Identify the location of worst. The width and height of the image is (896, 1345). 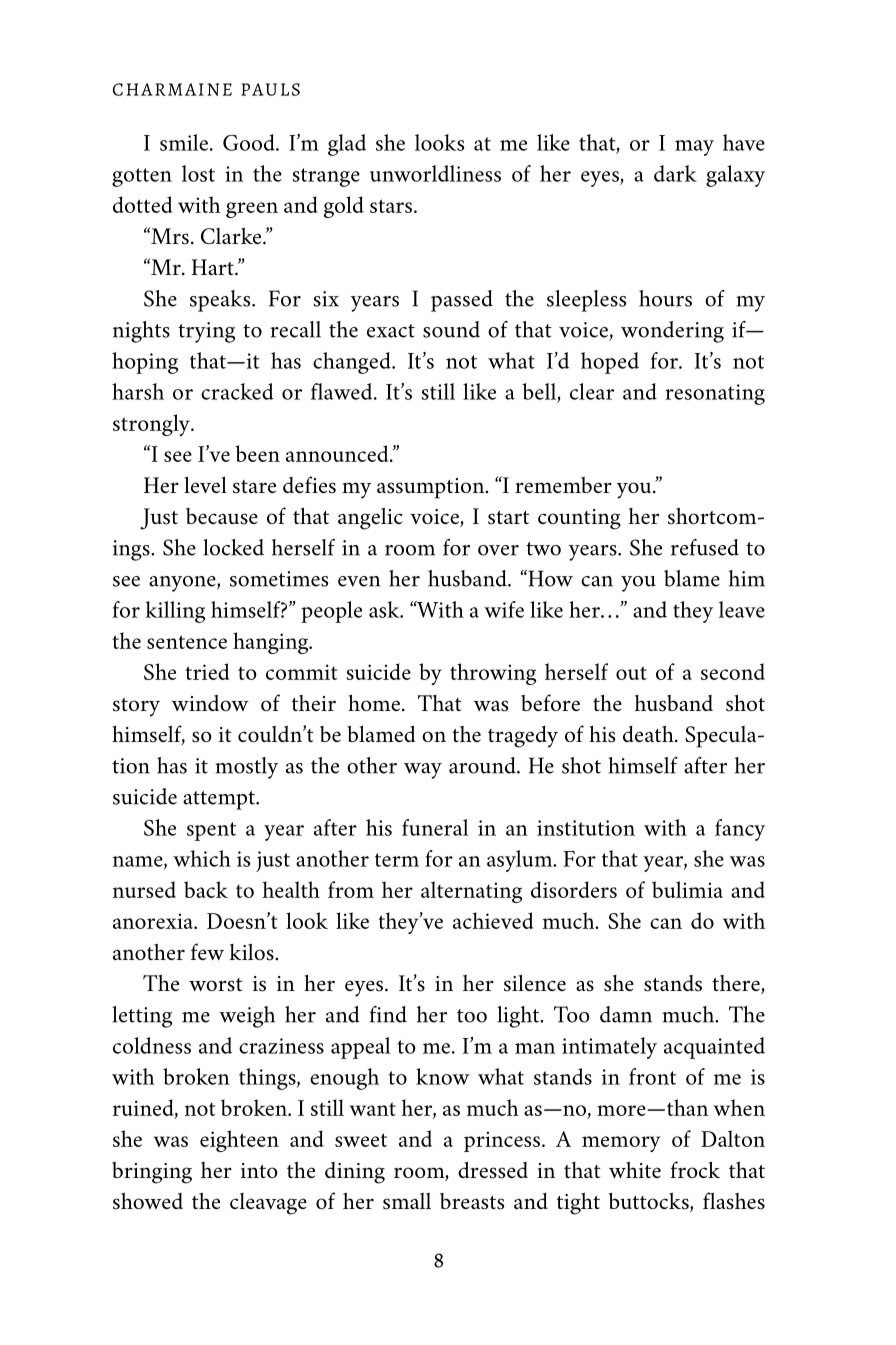
(216, 985).
